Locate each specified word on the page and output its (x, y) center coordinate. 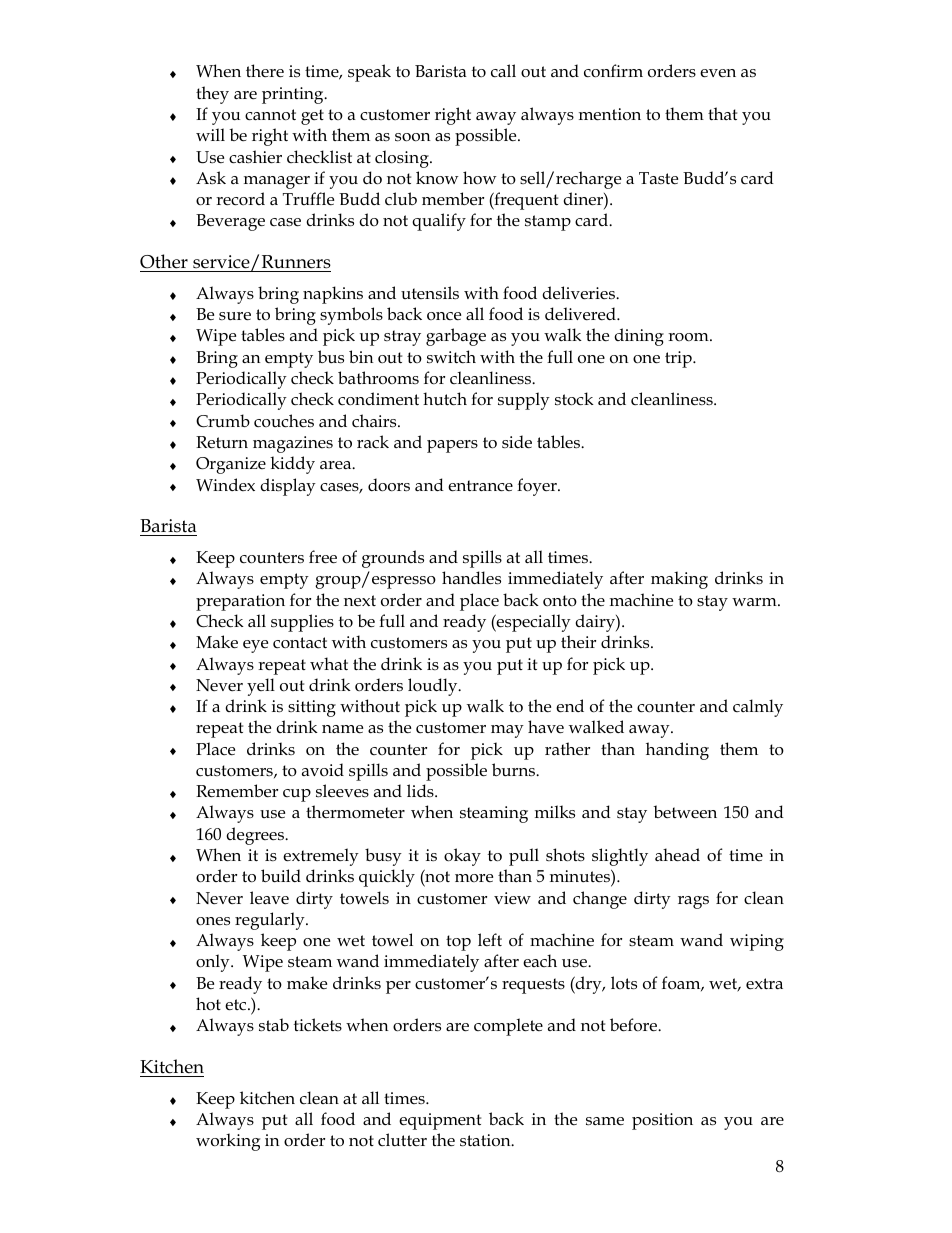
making (679, 580)
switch (451, 356)
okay (462, 857)
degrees (256, 836)
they (212, 95)
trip (679, 359)
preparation (240, 602)
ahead (677, 855)
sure (235, 316)
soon (412, 137)
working (228, 1142)
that (722, 113)
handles (471, 578)
